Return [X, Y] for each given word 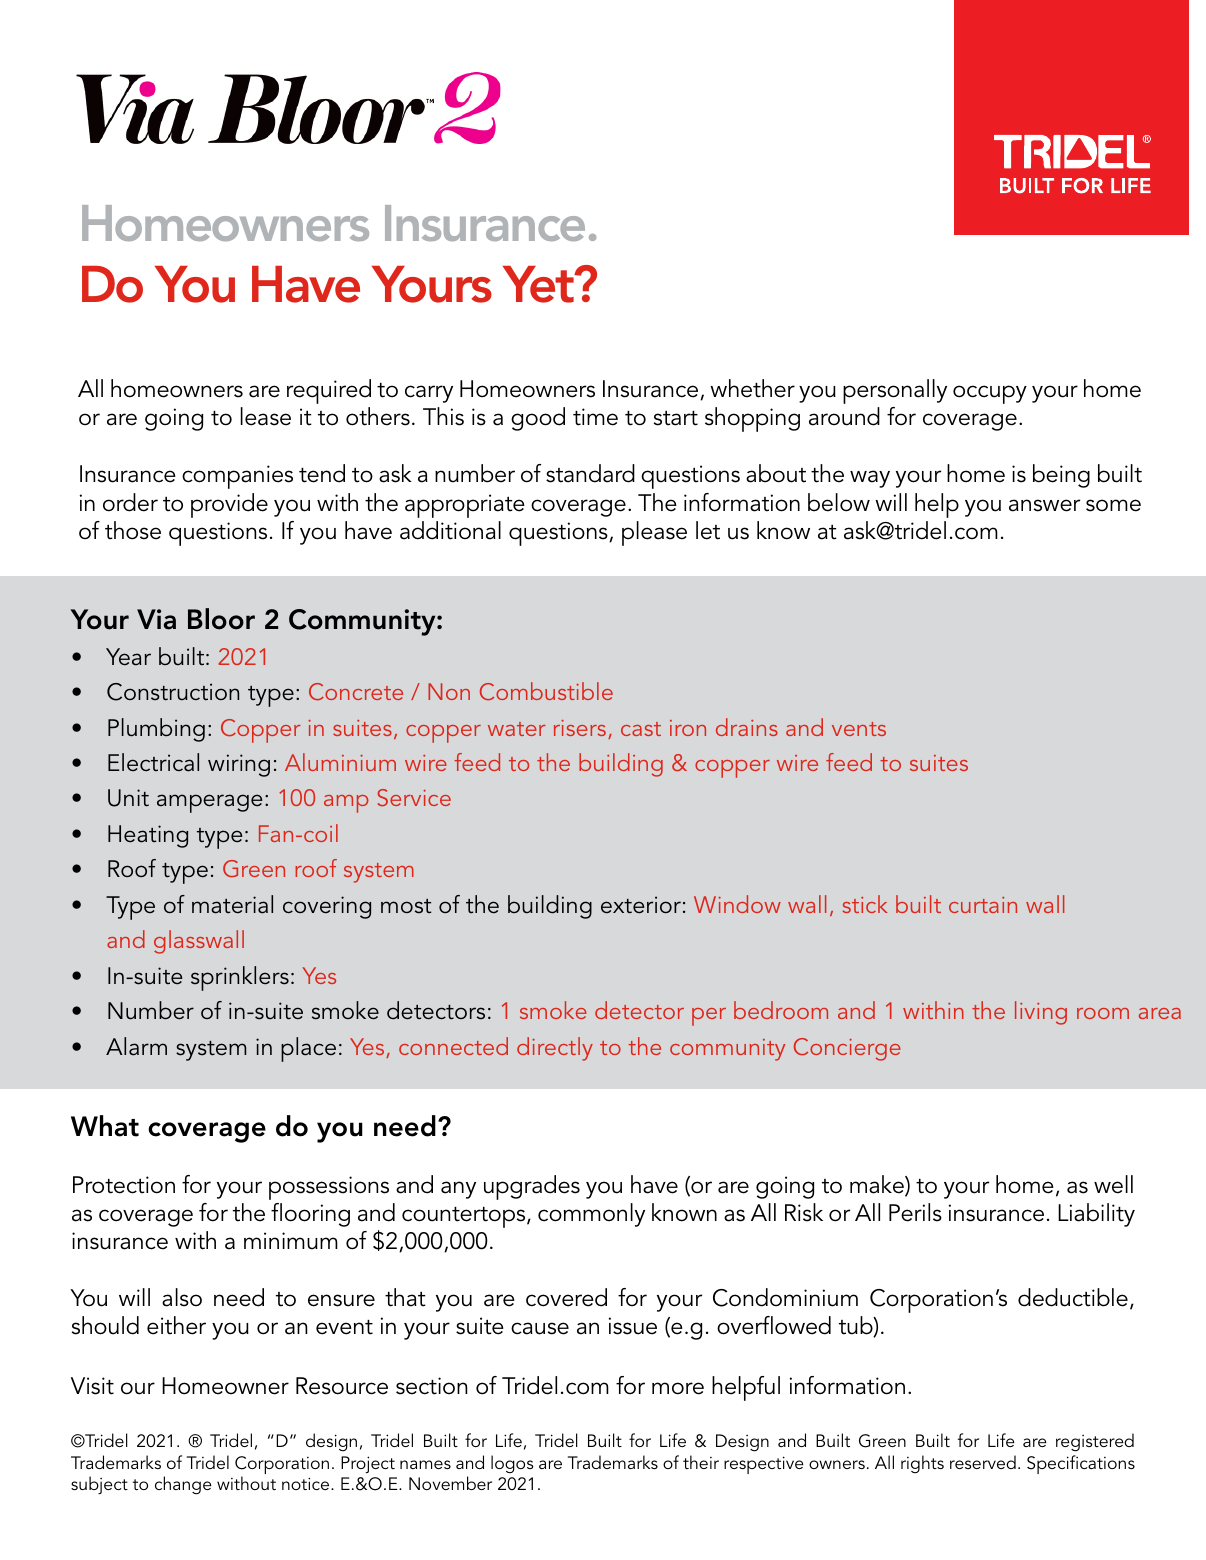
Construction [173, 692]
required [329, 391]
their [701, 1462]
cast [641, 729]
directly [555, 1049]
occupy [990, 394]
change [183, 1485]
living [1041, 1013]
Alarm [136, 1046]
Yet [539, 284]
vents [859, 729]
